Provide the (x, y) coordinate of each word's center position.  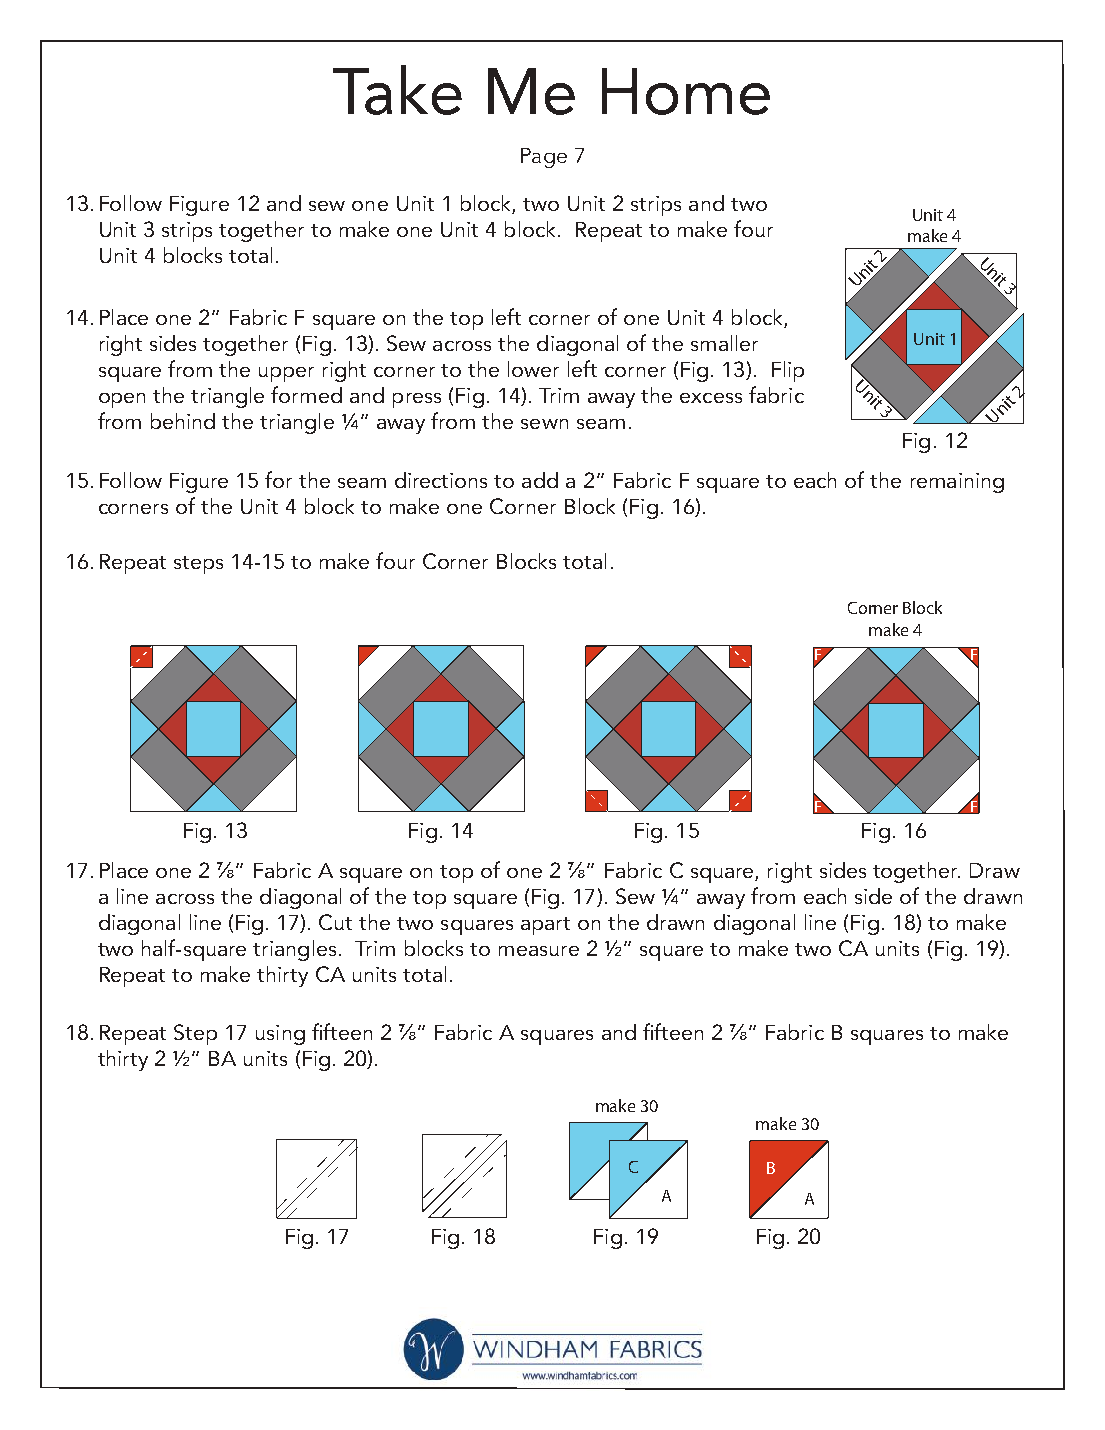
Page (544, 158)
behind (183, 421)
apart (545, 926)
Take (397, 90)
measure (539, 951)
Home (686, 91)
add (540, 480)
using (280, 1035)
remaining (957, 483)
